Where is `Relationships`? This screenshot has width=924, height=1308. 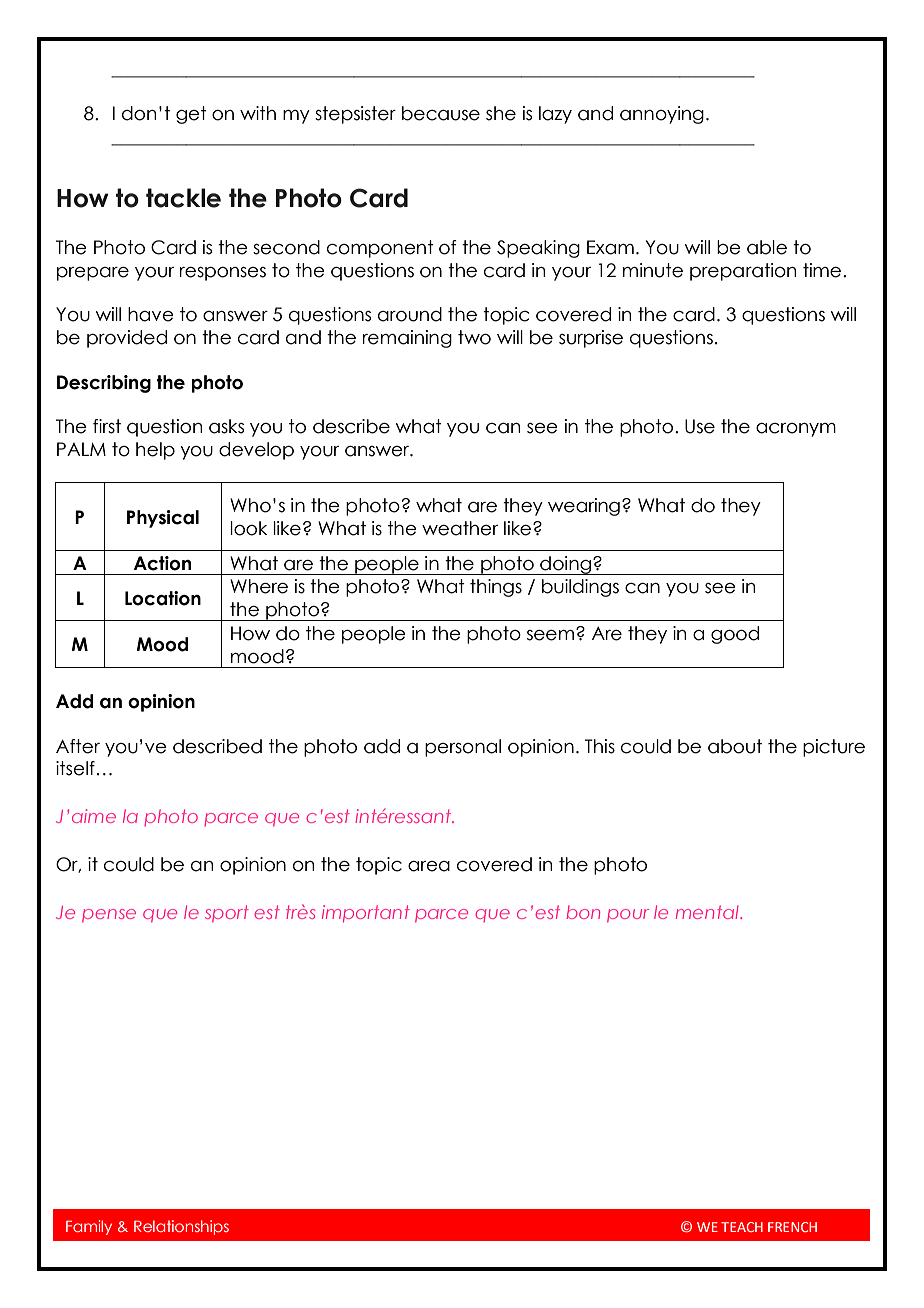
Relationships is located at coordinates (181, 1227).
